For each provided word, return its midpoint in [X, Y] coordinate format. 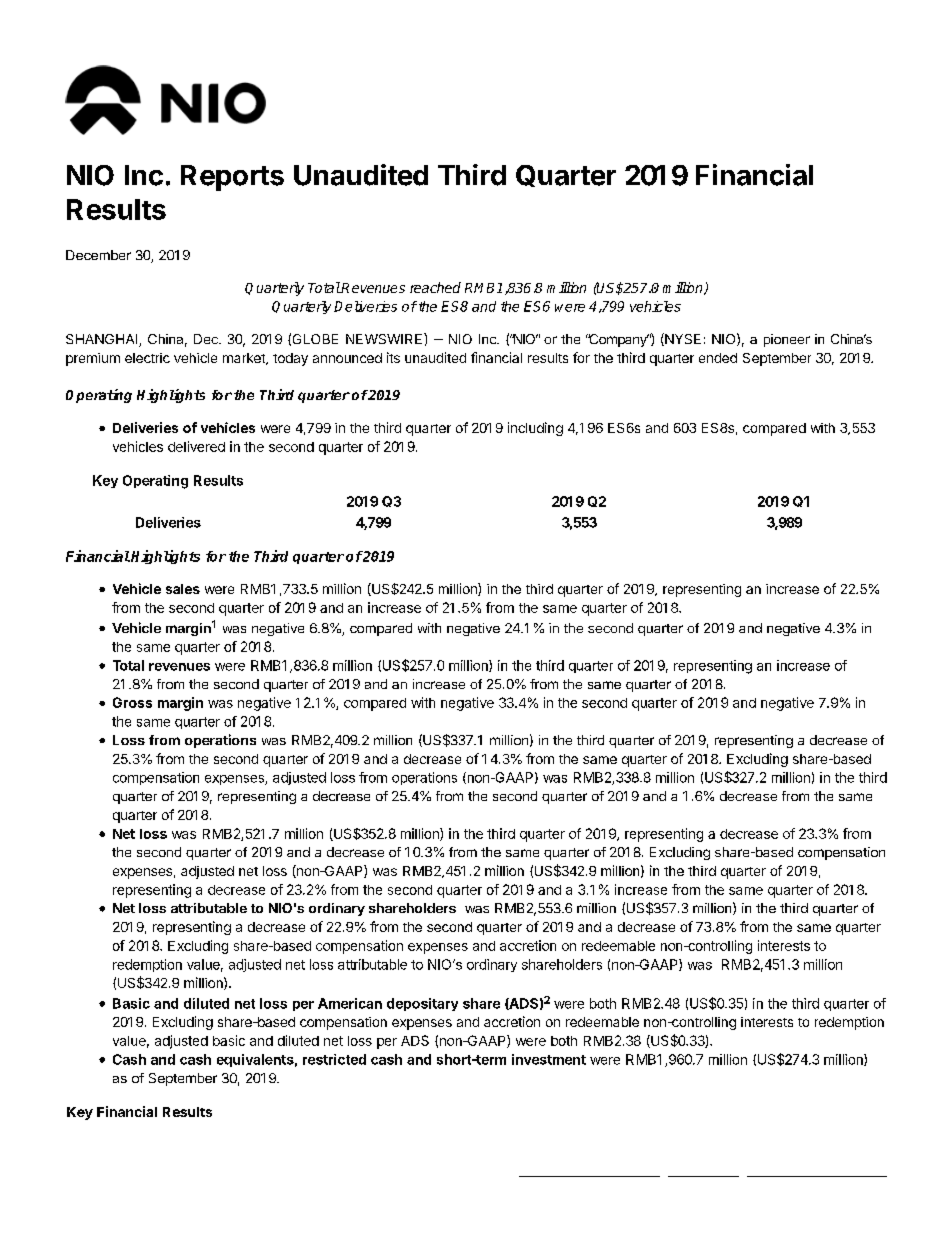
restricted [334, 1059]
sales [183, 589]
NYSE [682, 339]
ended [718, 358]
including [535, 429]
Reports [232, 178]
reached [435, 287]
